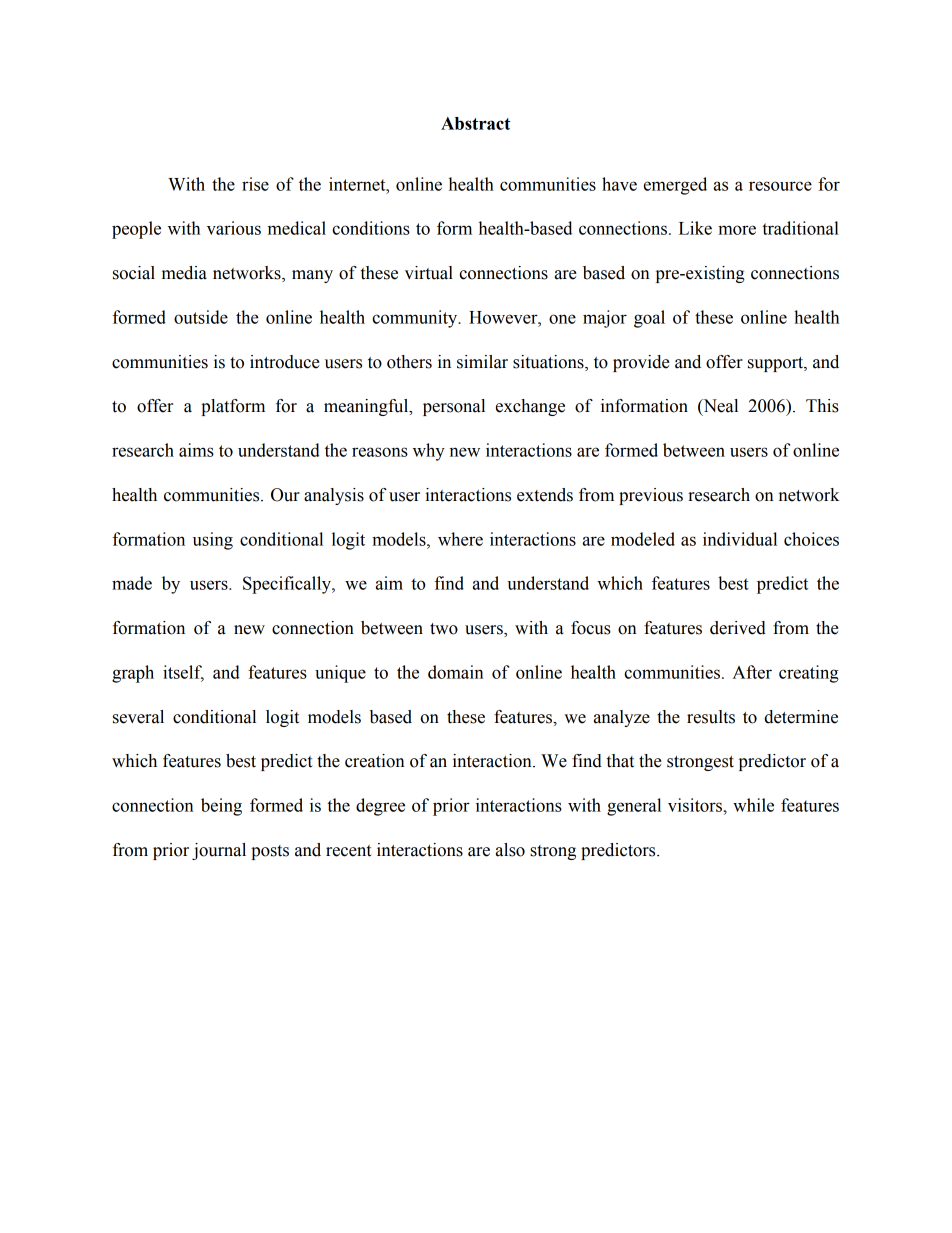 The height and width of the page is (1233, 952). What do you see at coordinates (510, 850) in the page?
I see `also` at bounding box center [510, 850].
